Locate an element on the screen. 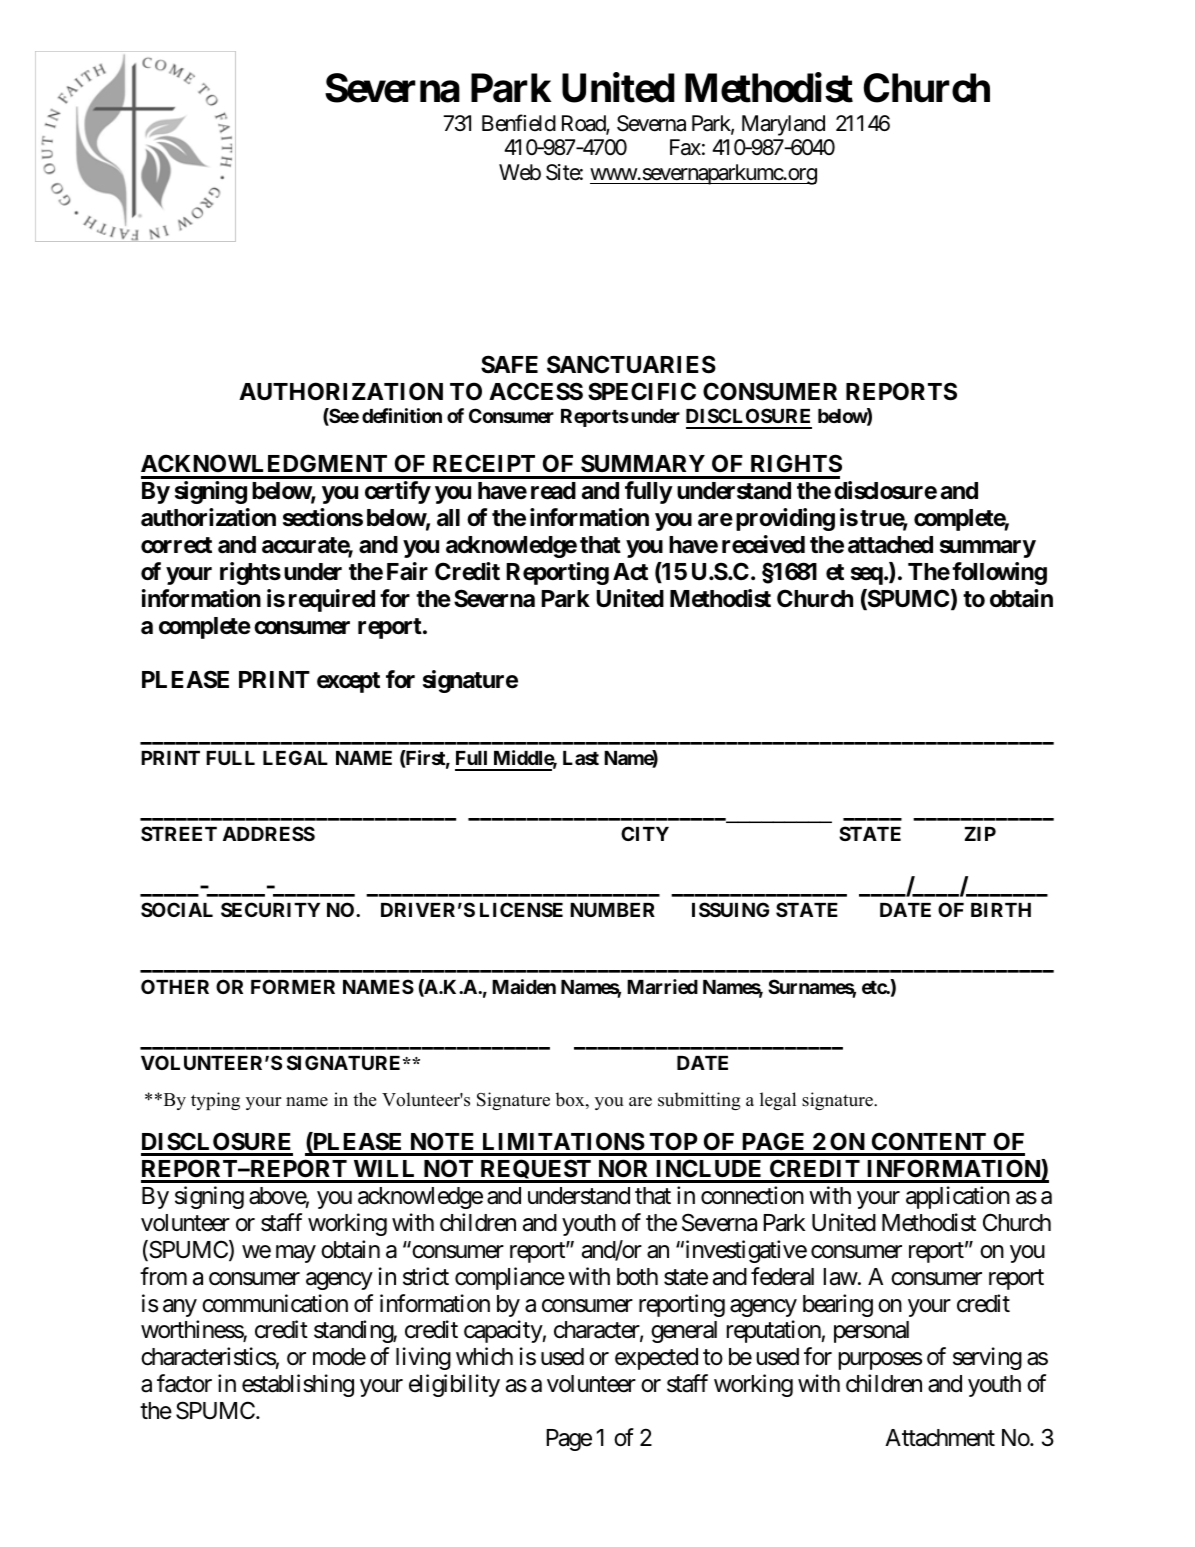 This screenshot has height=1547, width=1195. definition is located at coordinates (402, 415).
